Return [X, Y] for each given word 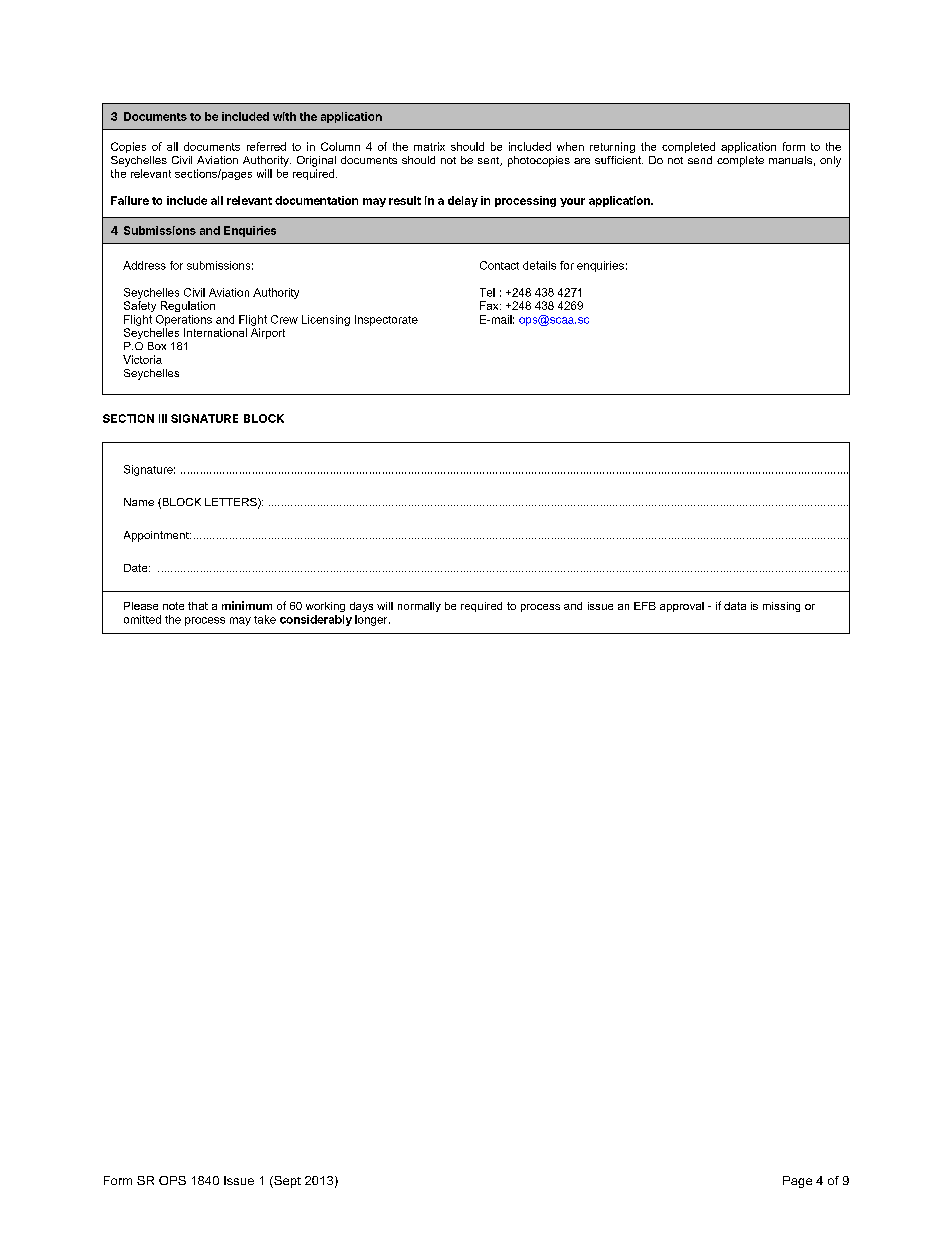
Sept [286, 1182]
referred [266, 146]
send [700, 160]
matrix [429, 146]
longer [372, 620]
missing [781, 607]
